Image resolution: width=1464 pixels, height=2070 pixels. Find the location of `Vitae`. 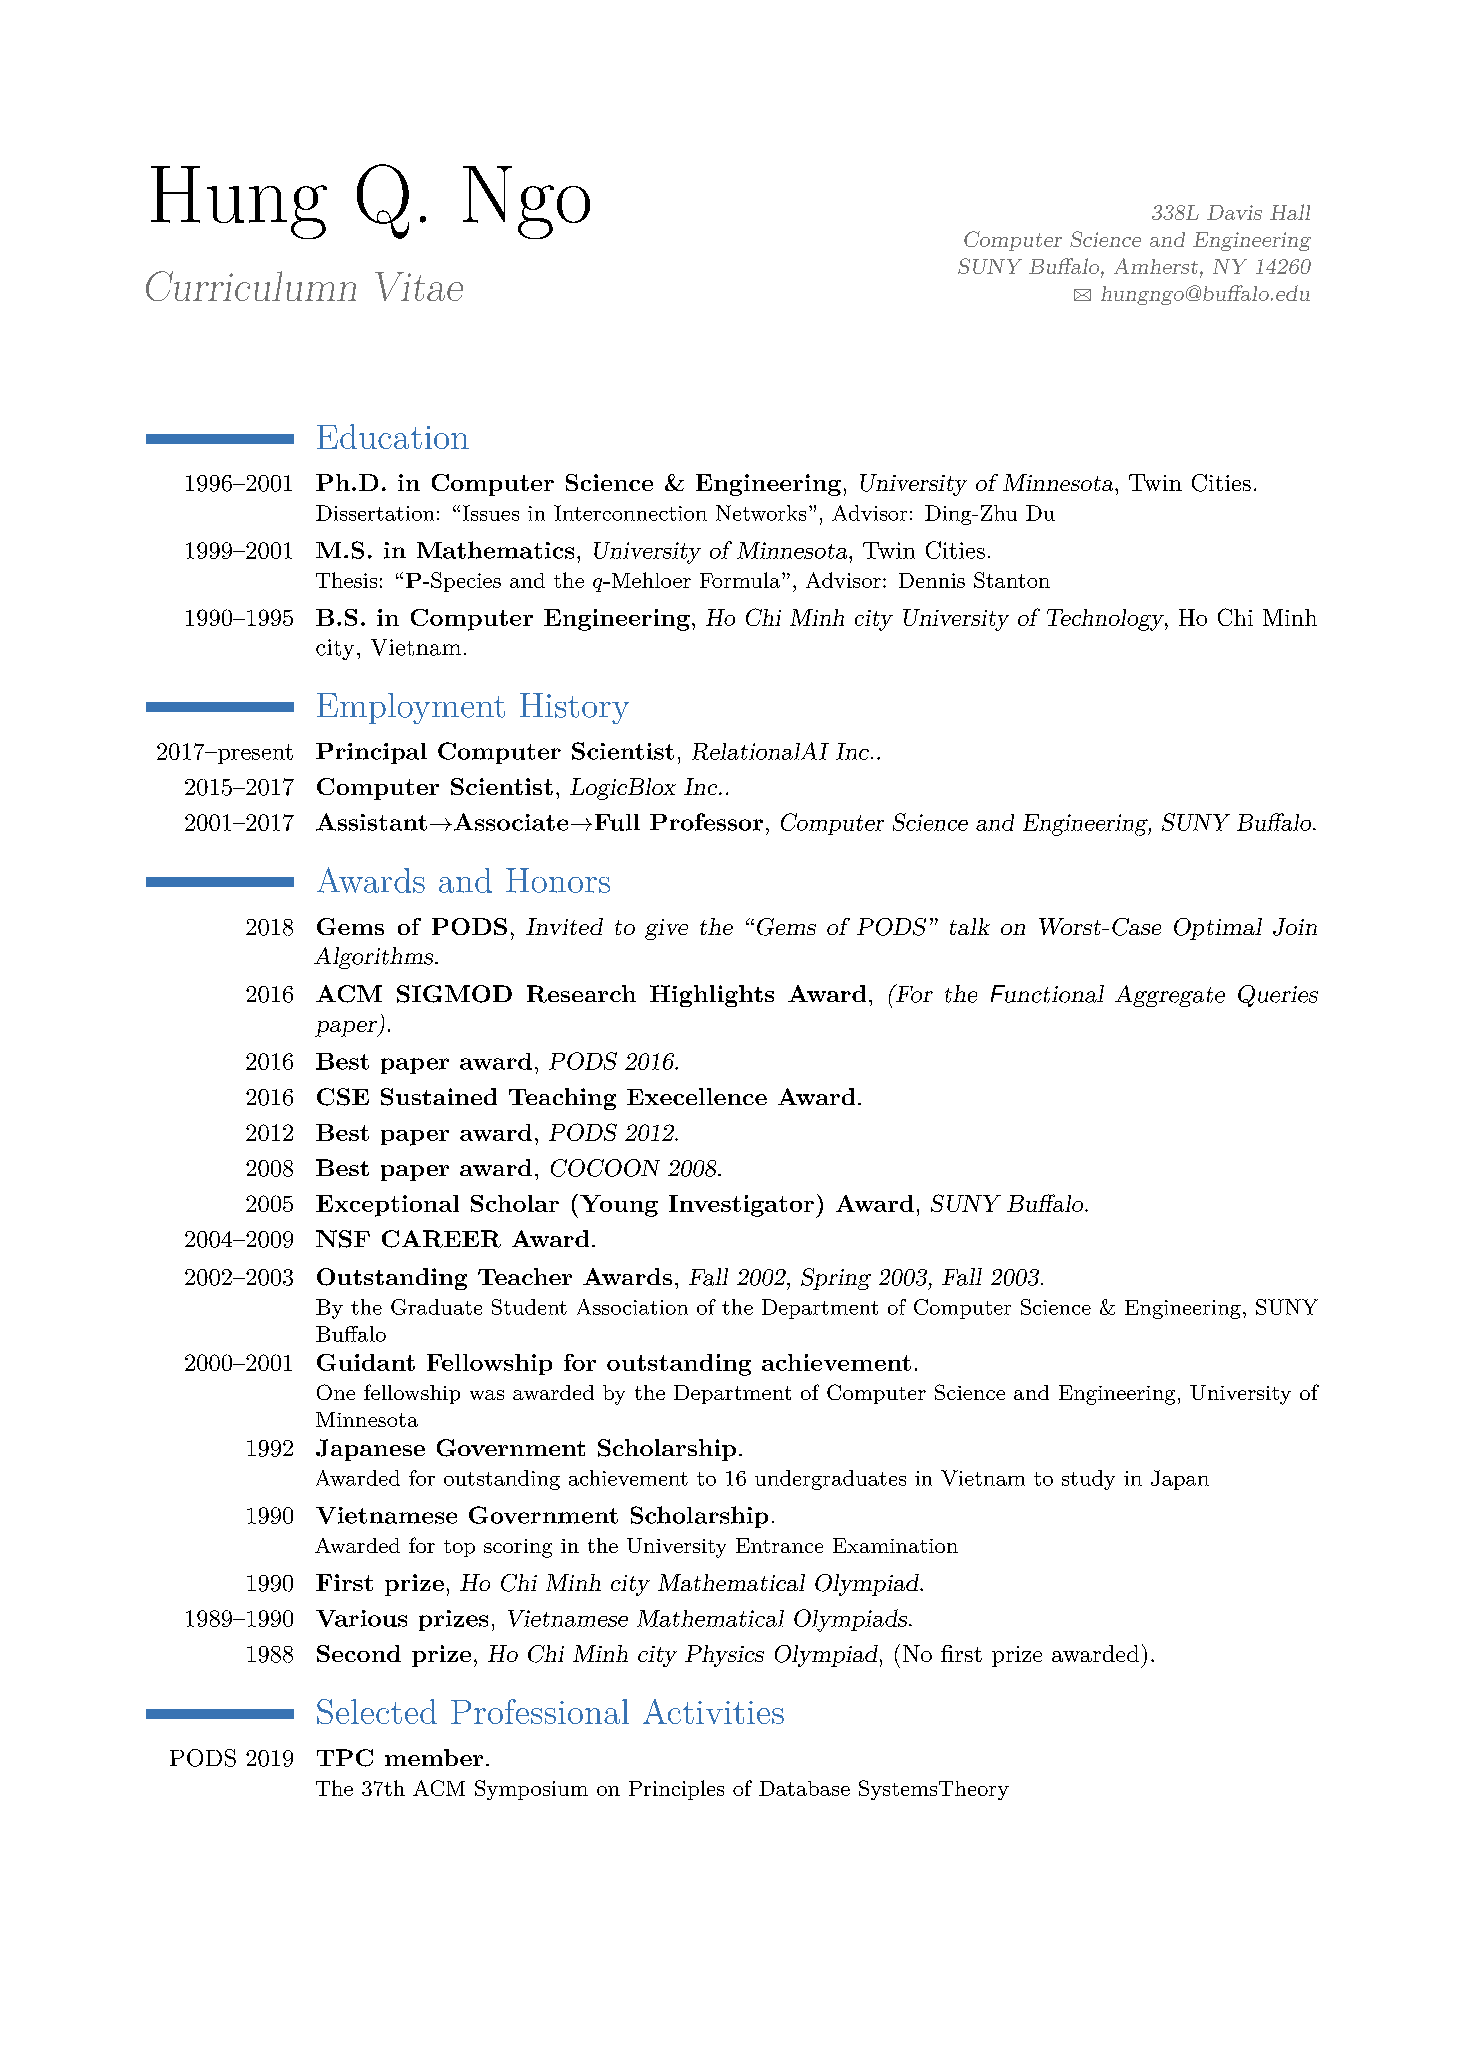

Vitae is located at coordinates (419, 286).
